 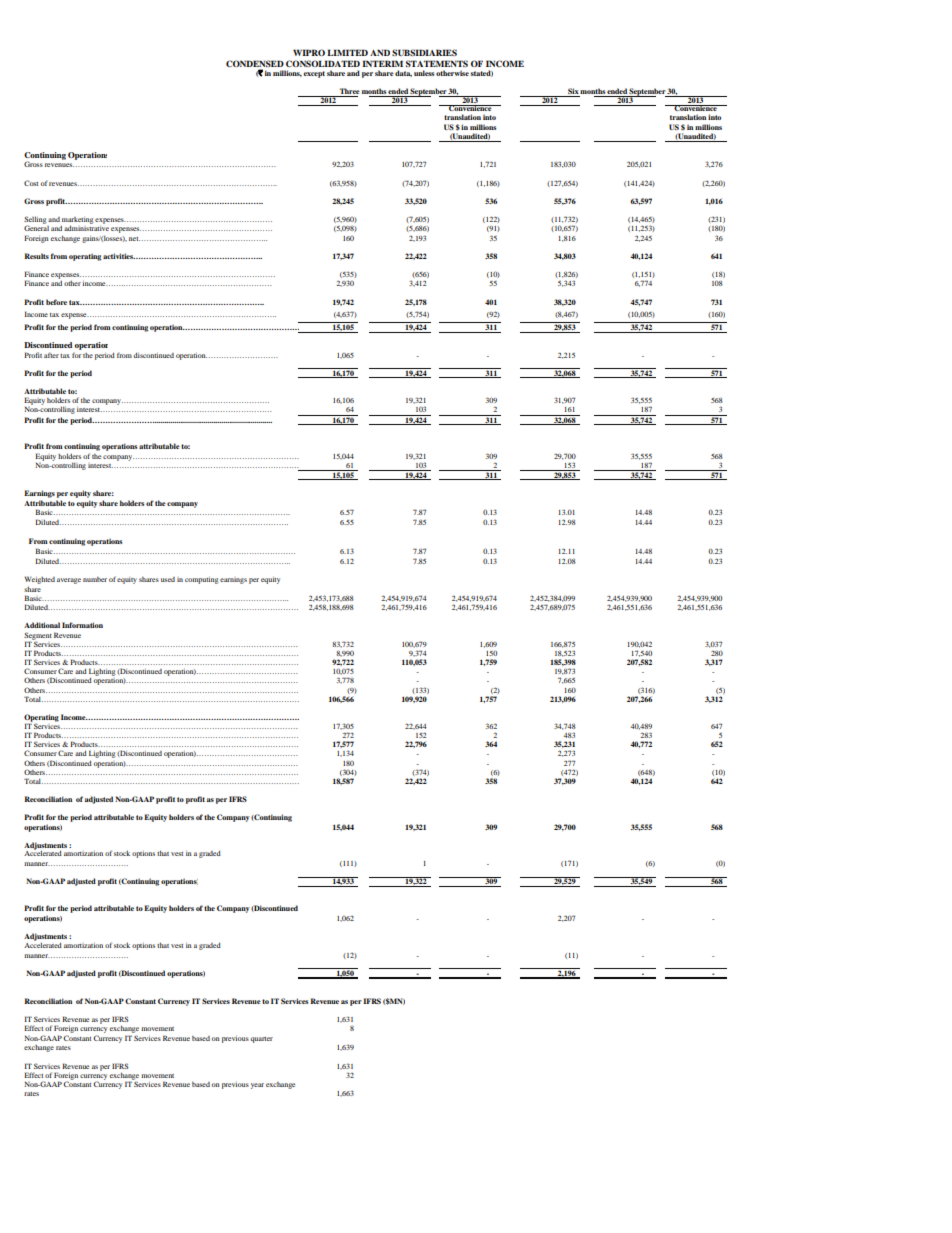 What do you see at coordinates (314, 74) in the screenshot?
I see `except` at bounding box center [314, 74].
